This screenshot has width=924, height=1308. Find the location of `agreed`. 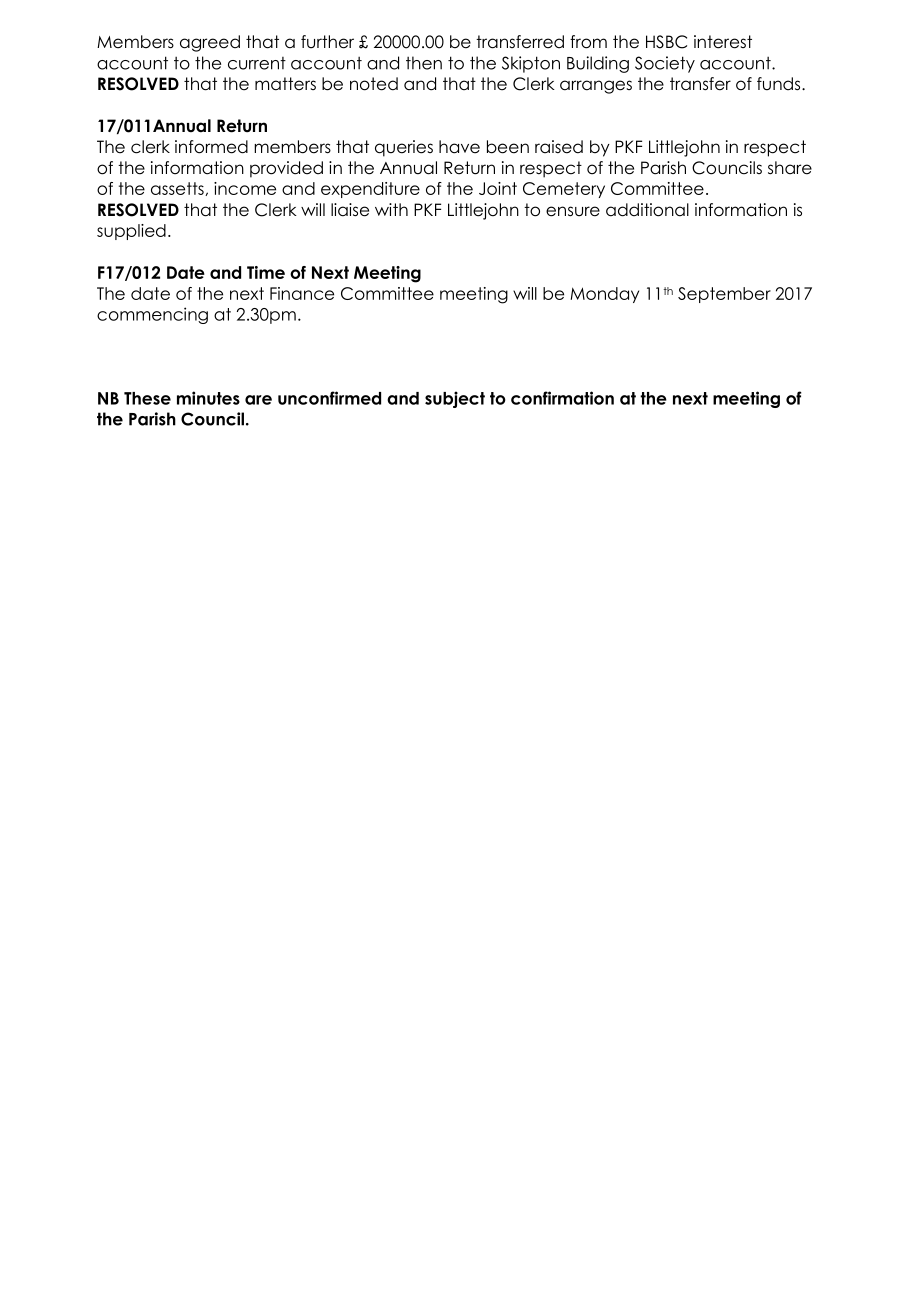

agreed is located at coordinates (210, 43).
